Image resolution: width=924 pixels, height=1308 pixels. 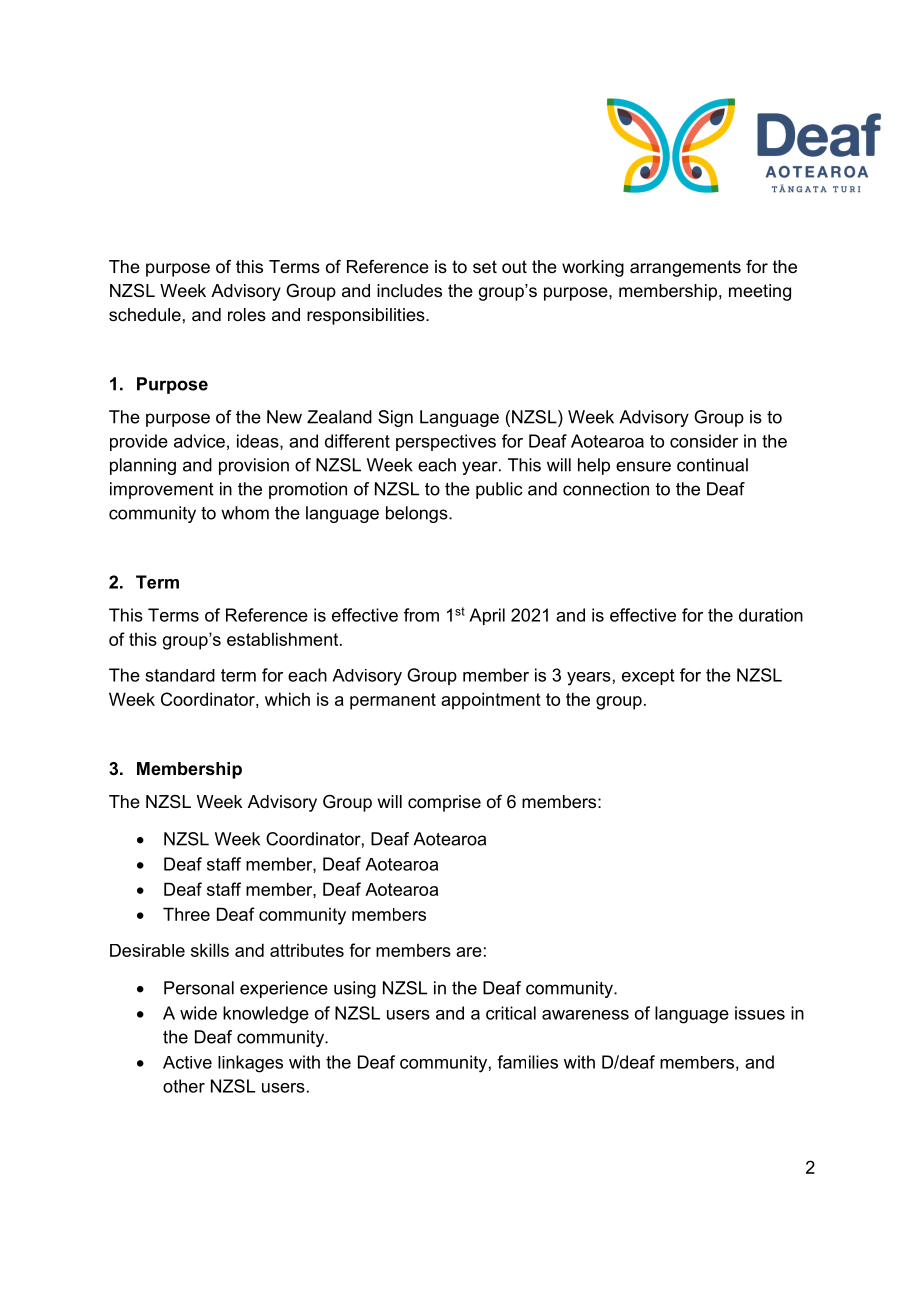 What do you see at coordinates (648, 677) in the image?
I see `except` at bounding box center [648, 677].
